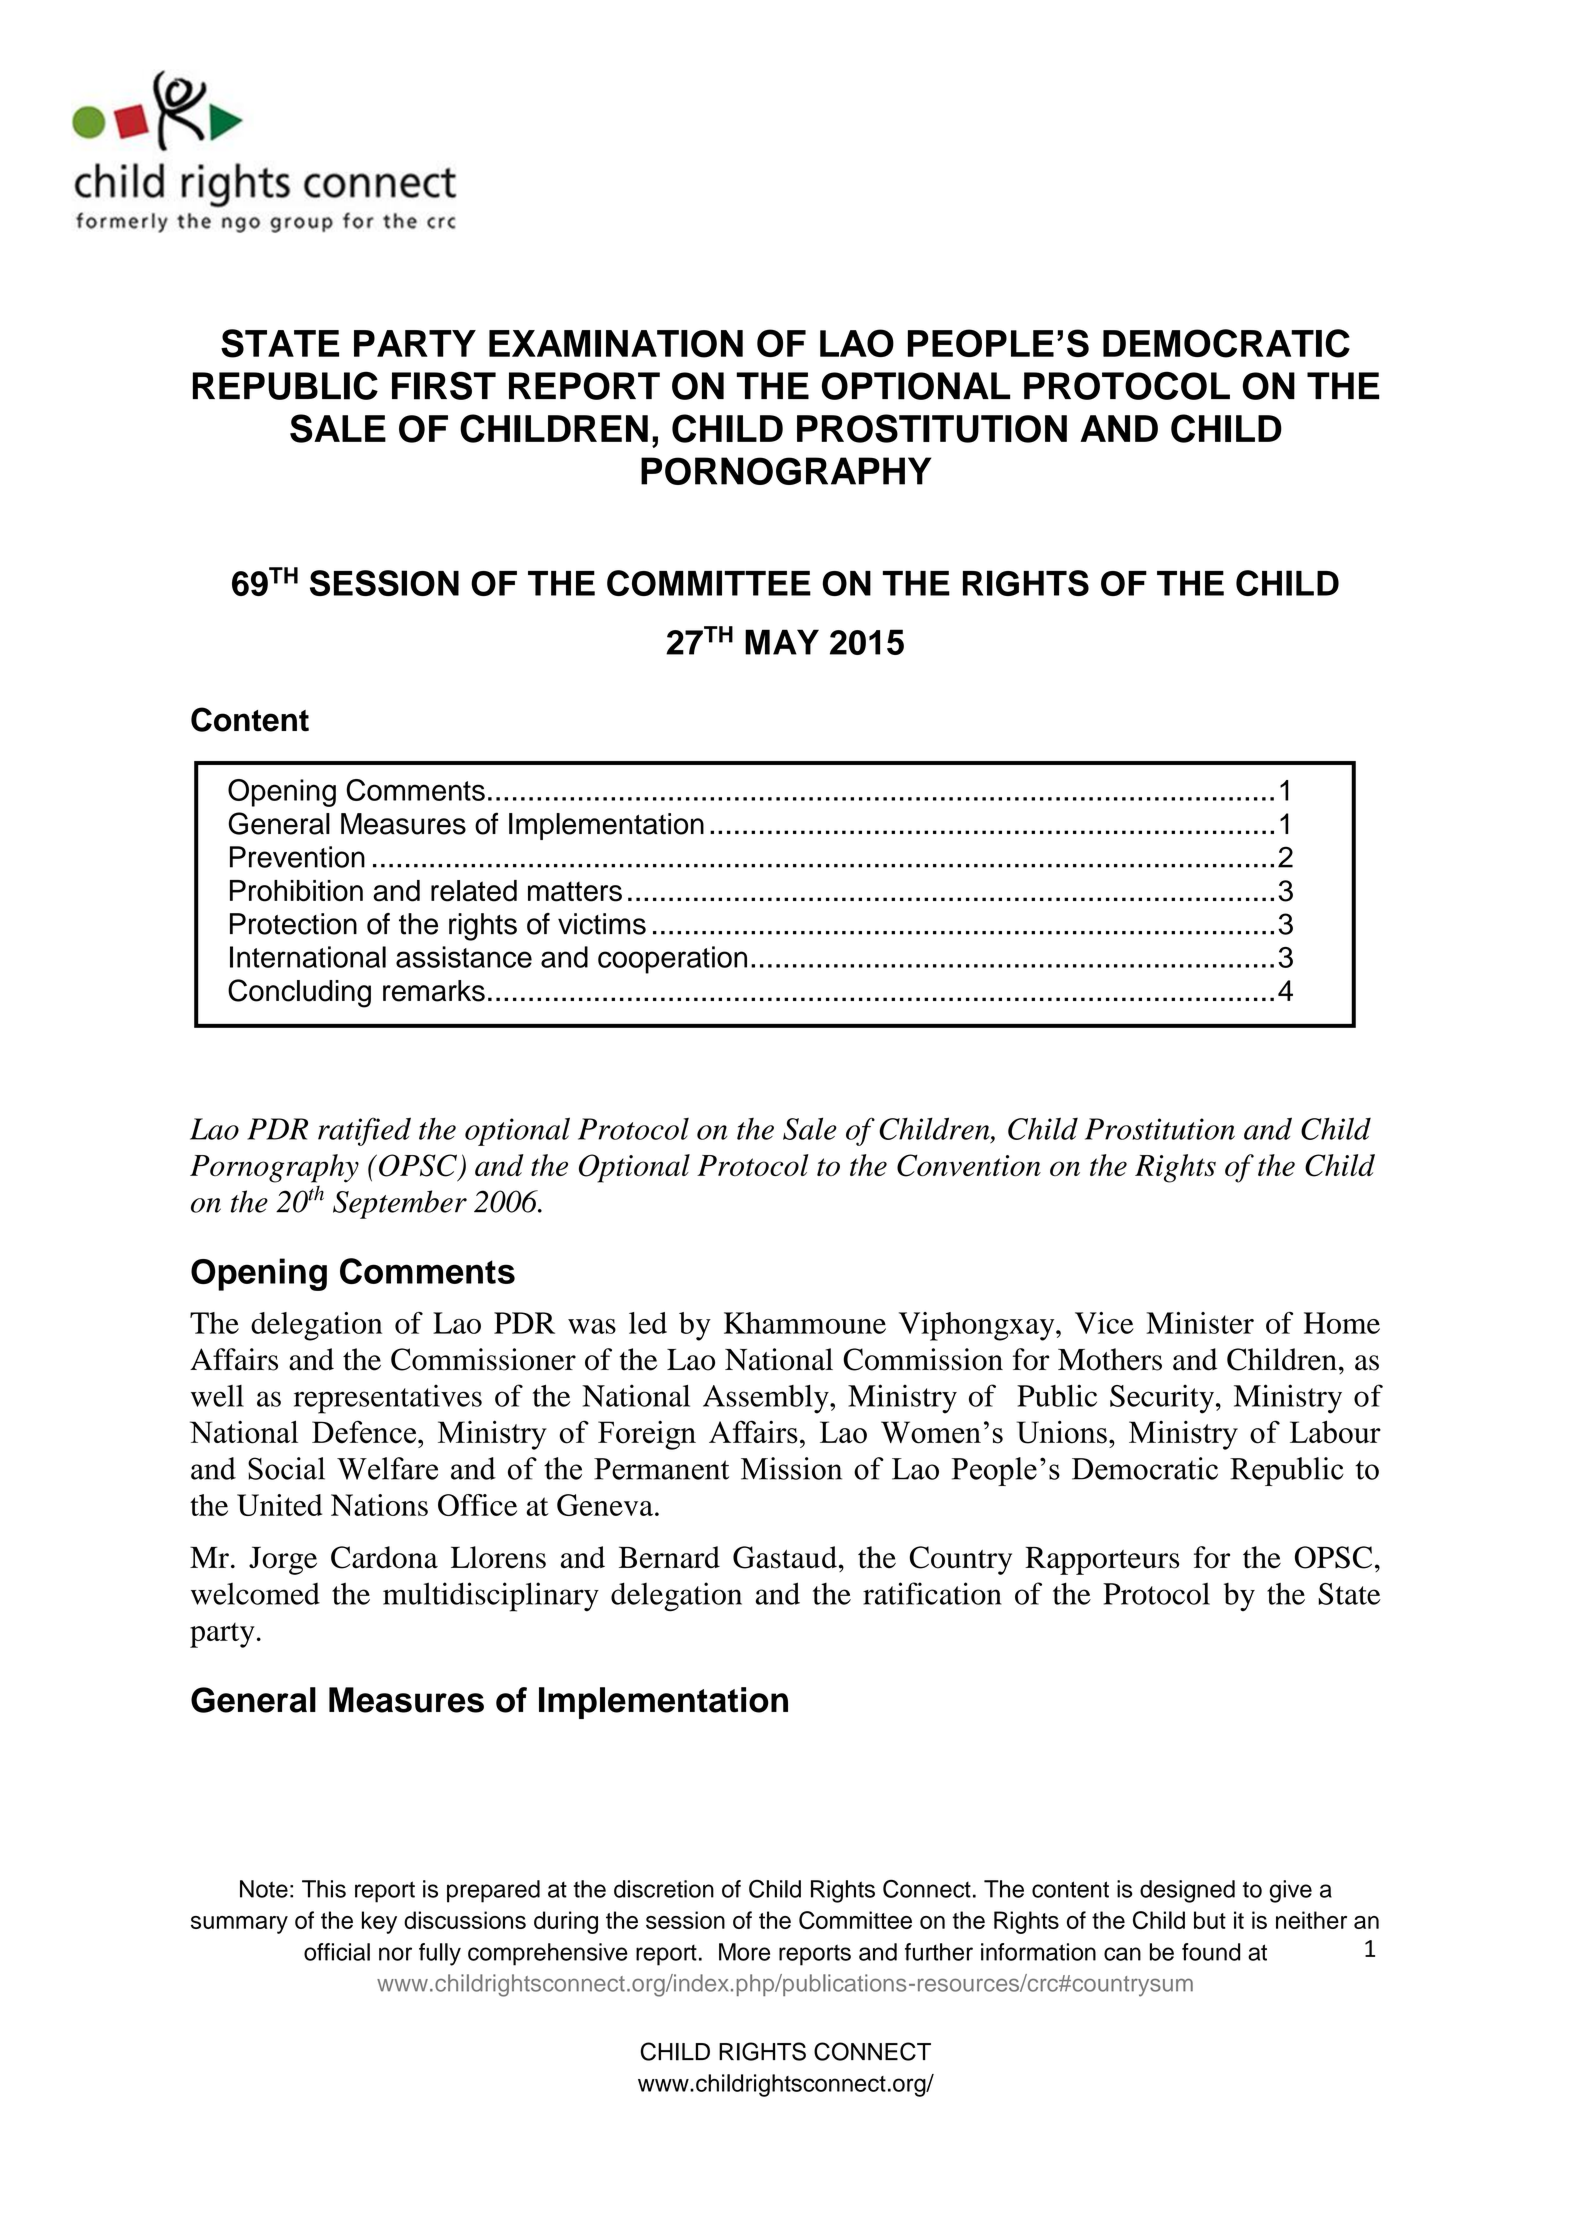  I want to click on key, so click(379, 1922).
